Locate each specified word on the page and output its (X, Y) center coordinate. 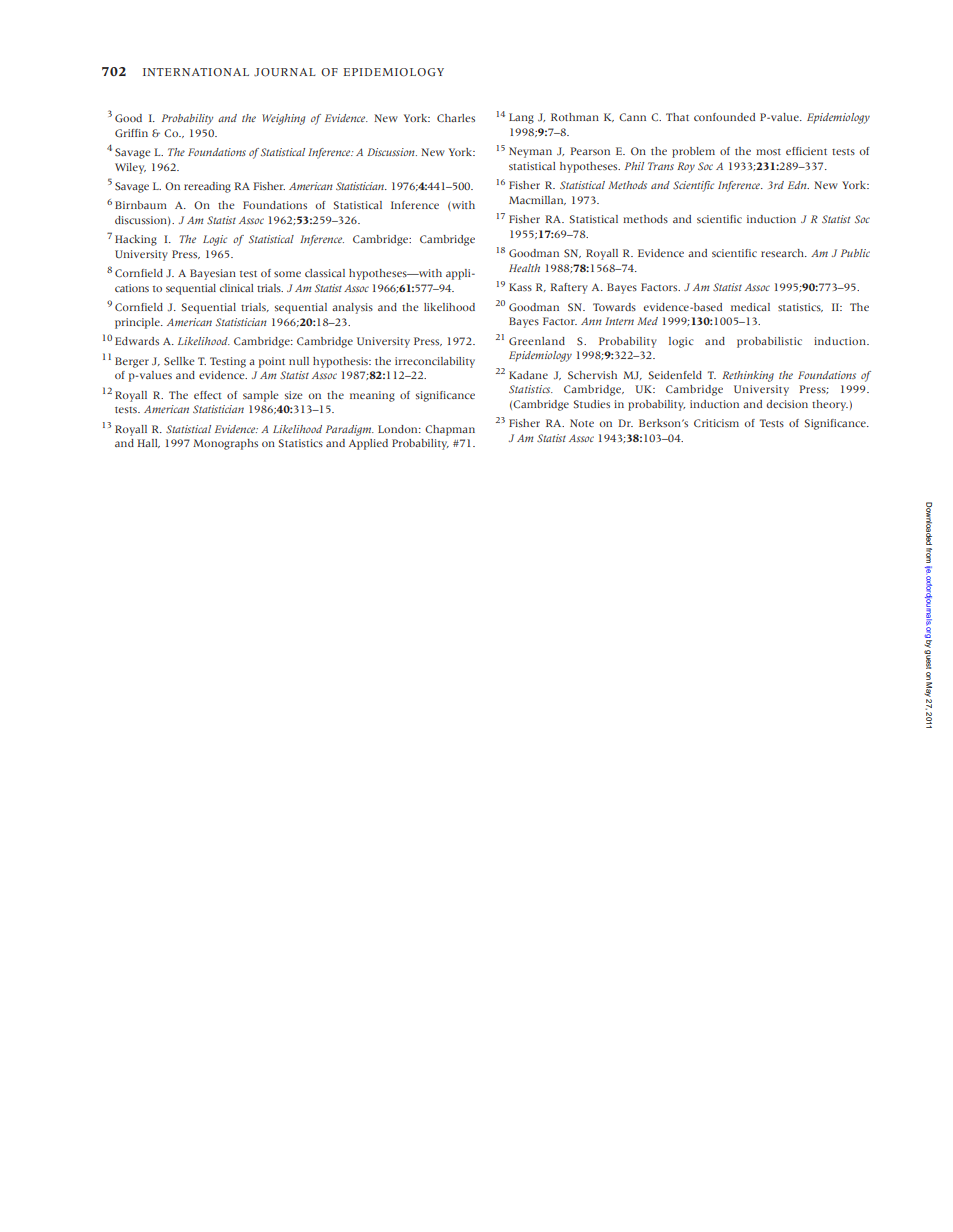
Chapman (450, 430)
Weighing (283, 119)
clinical (236, 288)
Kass (520, 287)
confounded (724, 117)
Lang (521, 118)
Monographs (225, 444)
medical (750, 307)
